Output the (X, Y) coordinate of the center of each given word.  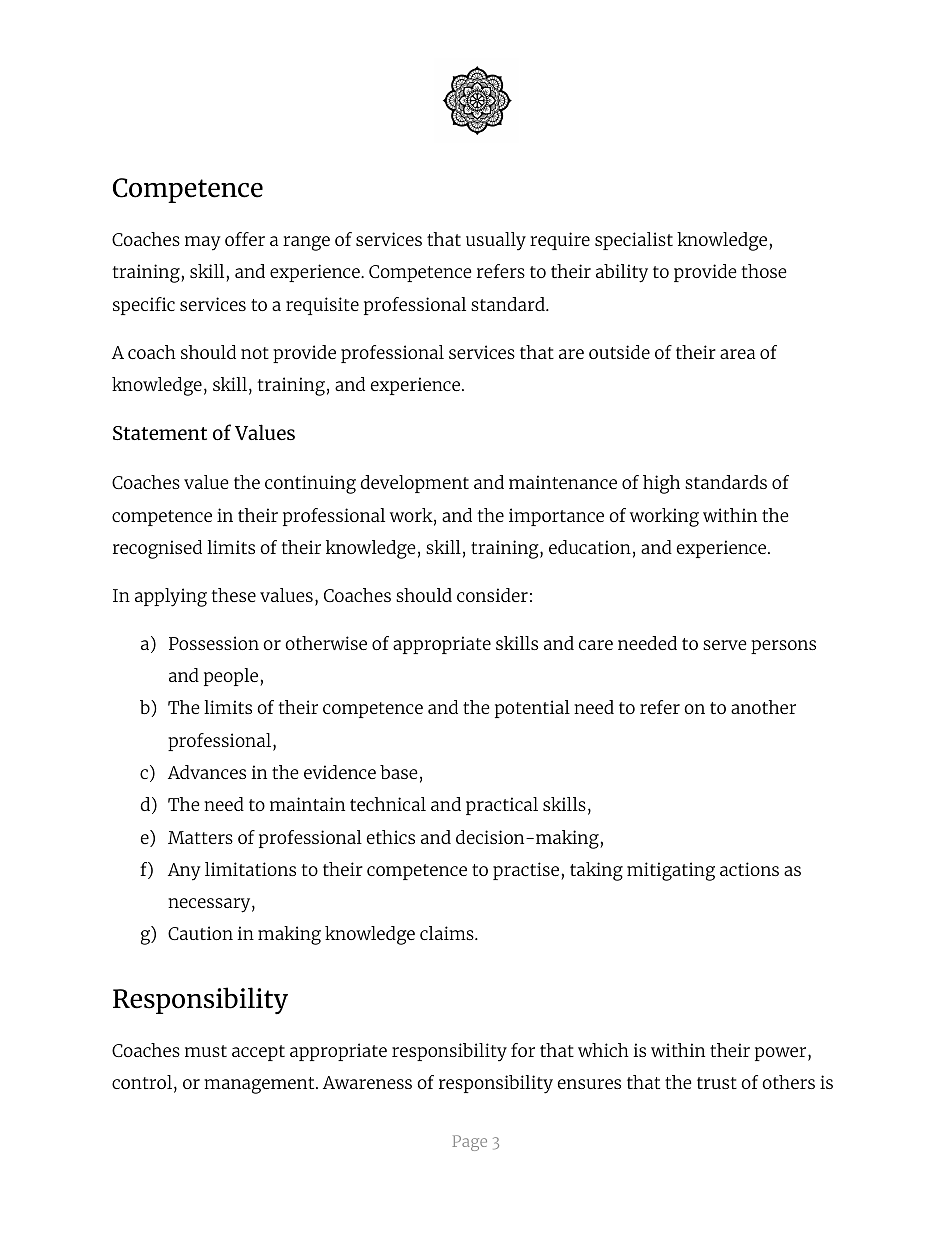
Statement (160, 433)
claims (448, 933)
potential (532, 709)
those (764, 271)
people (232, 677)
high (661, 484)
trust (717, 1083)
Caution (200, 933)
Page (469, 1143)
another (763, 707)
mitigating (671, 871)
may (203, 243)
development (414, 484)
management (260, 1085)
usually (496, 241)
